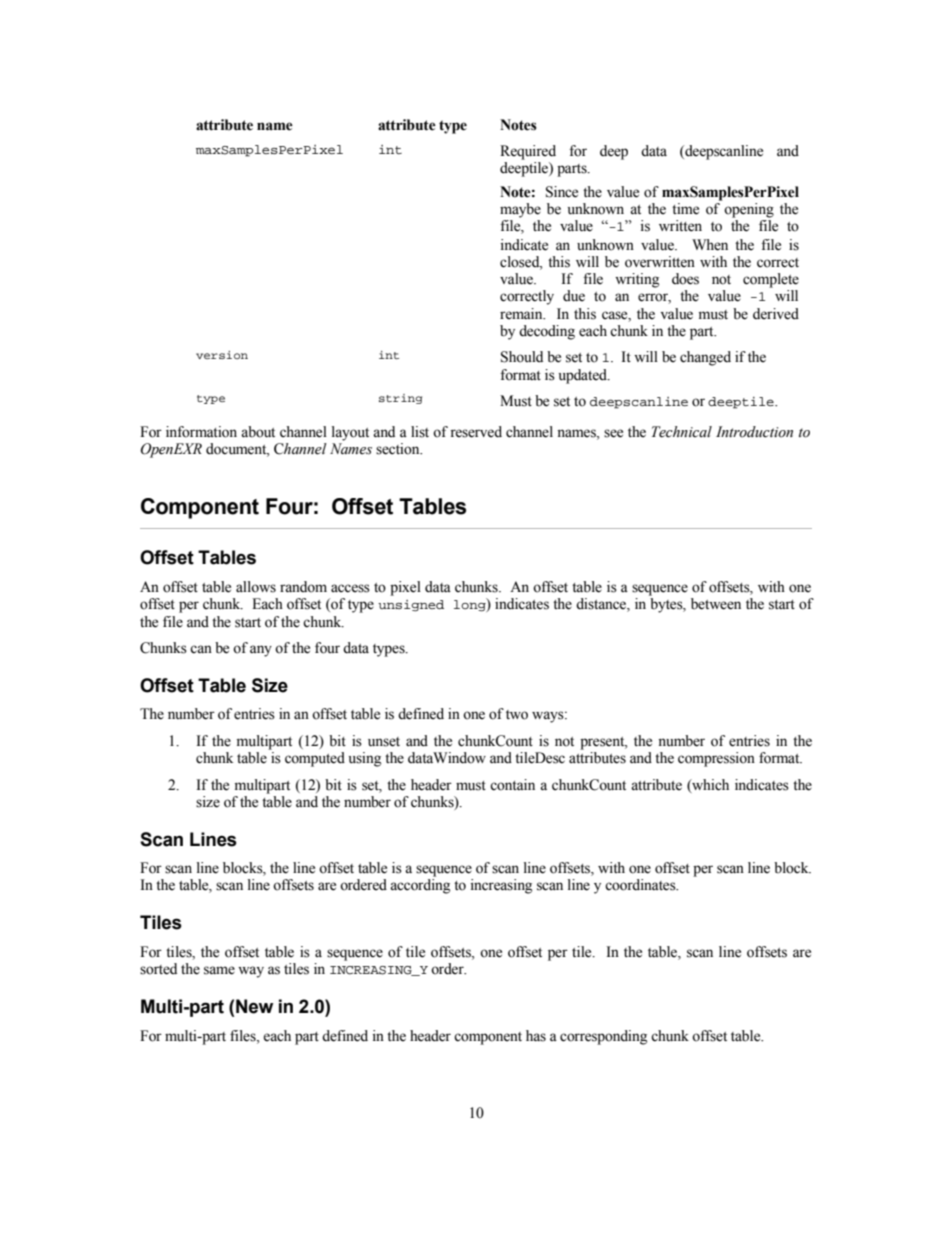  I want to click on reserved, so click(476, 432).
